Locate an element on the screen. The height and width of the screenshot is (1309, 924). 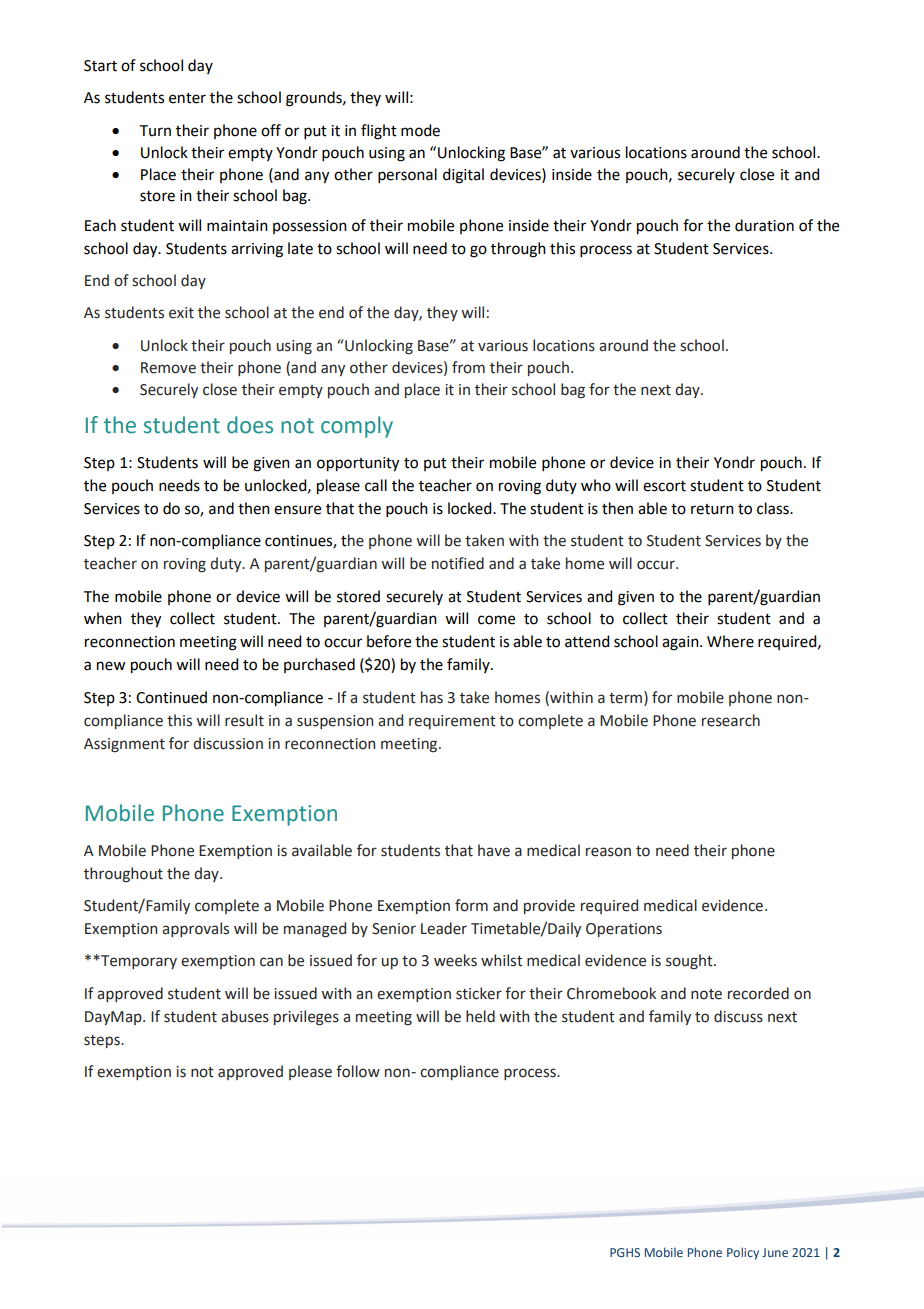
Policy is located at coordinates (743, 1253).
